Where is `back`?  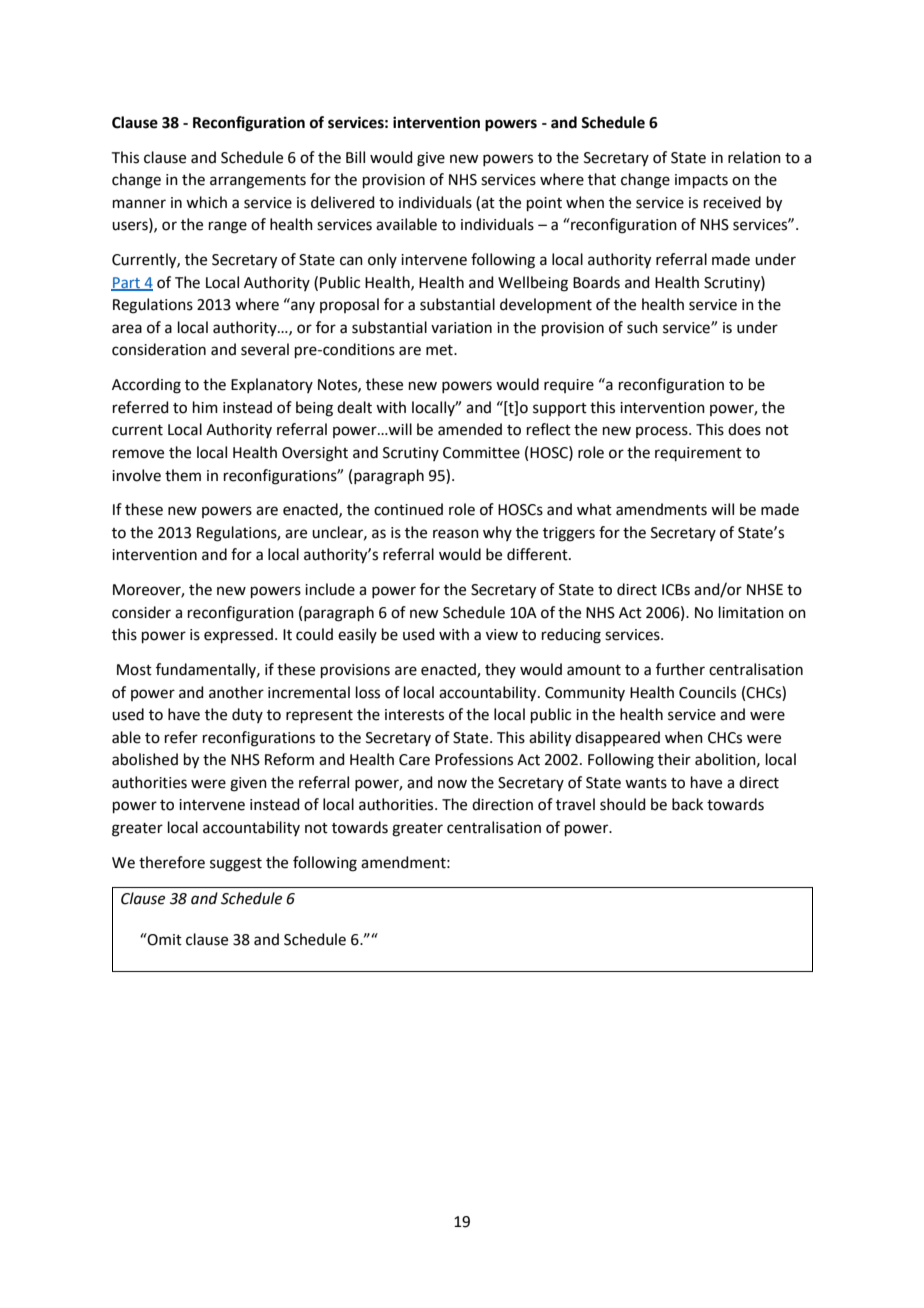 back is located at coordinates (687, 804).
